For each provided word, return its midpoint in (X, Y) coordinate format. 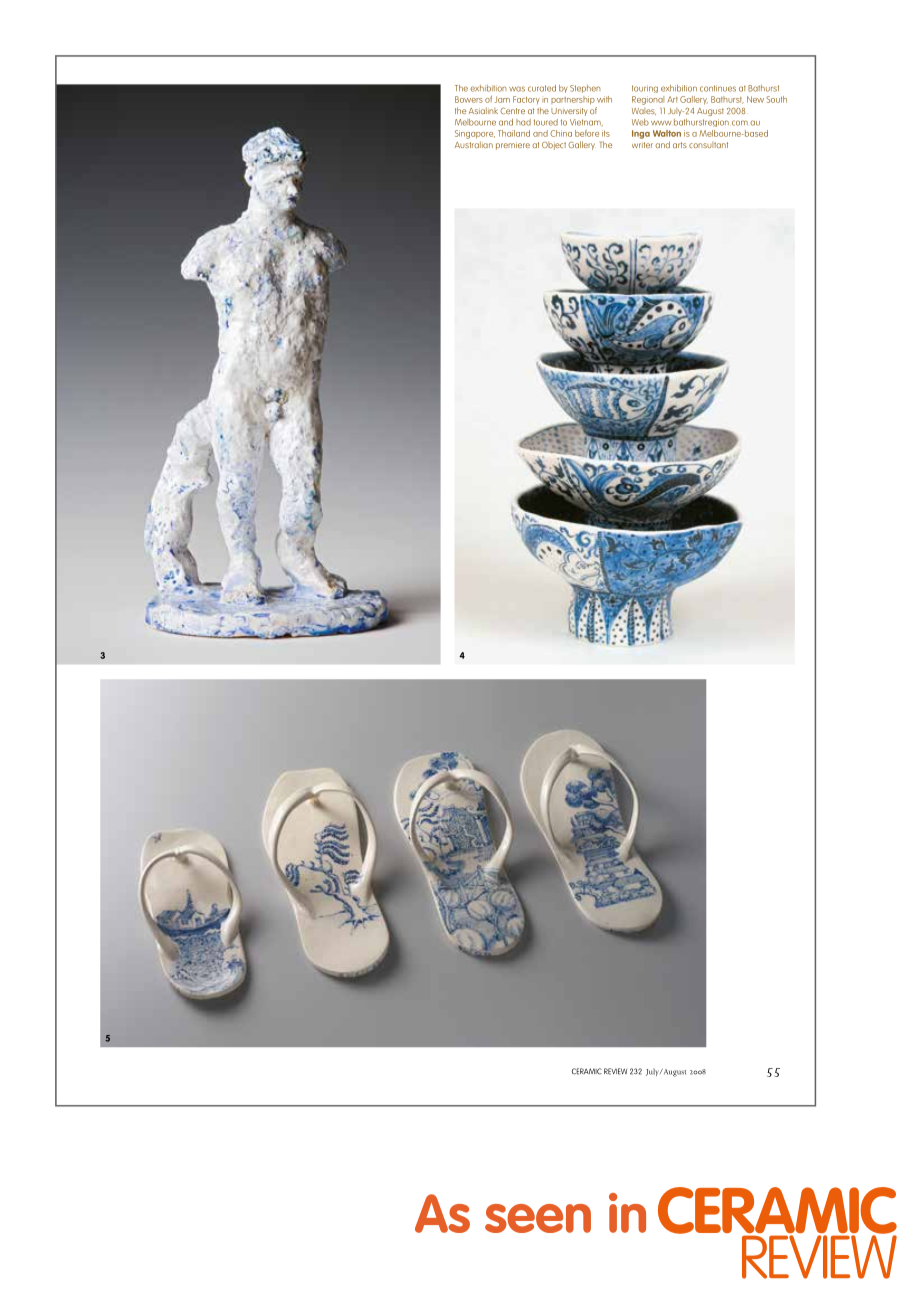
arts (680, 145)
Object (554, 146)
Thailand (514, 133)
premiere (513, 146)
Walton (667, 133)
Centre (512, 111)
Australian (474, 144)
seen (538, 1218)
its (606, 133)
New (755, 99)
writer (642, 145)
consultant (708, 145)
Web (640, 122)
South (776, 99)
